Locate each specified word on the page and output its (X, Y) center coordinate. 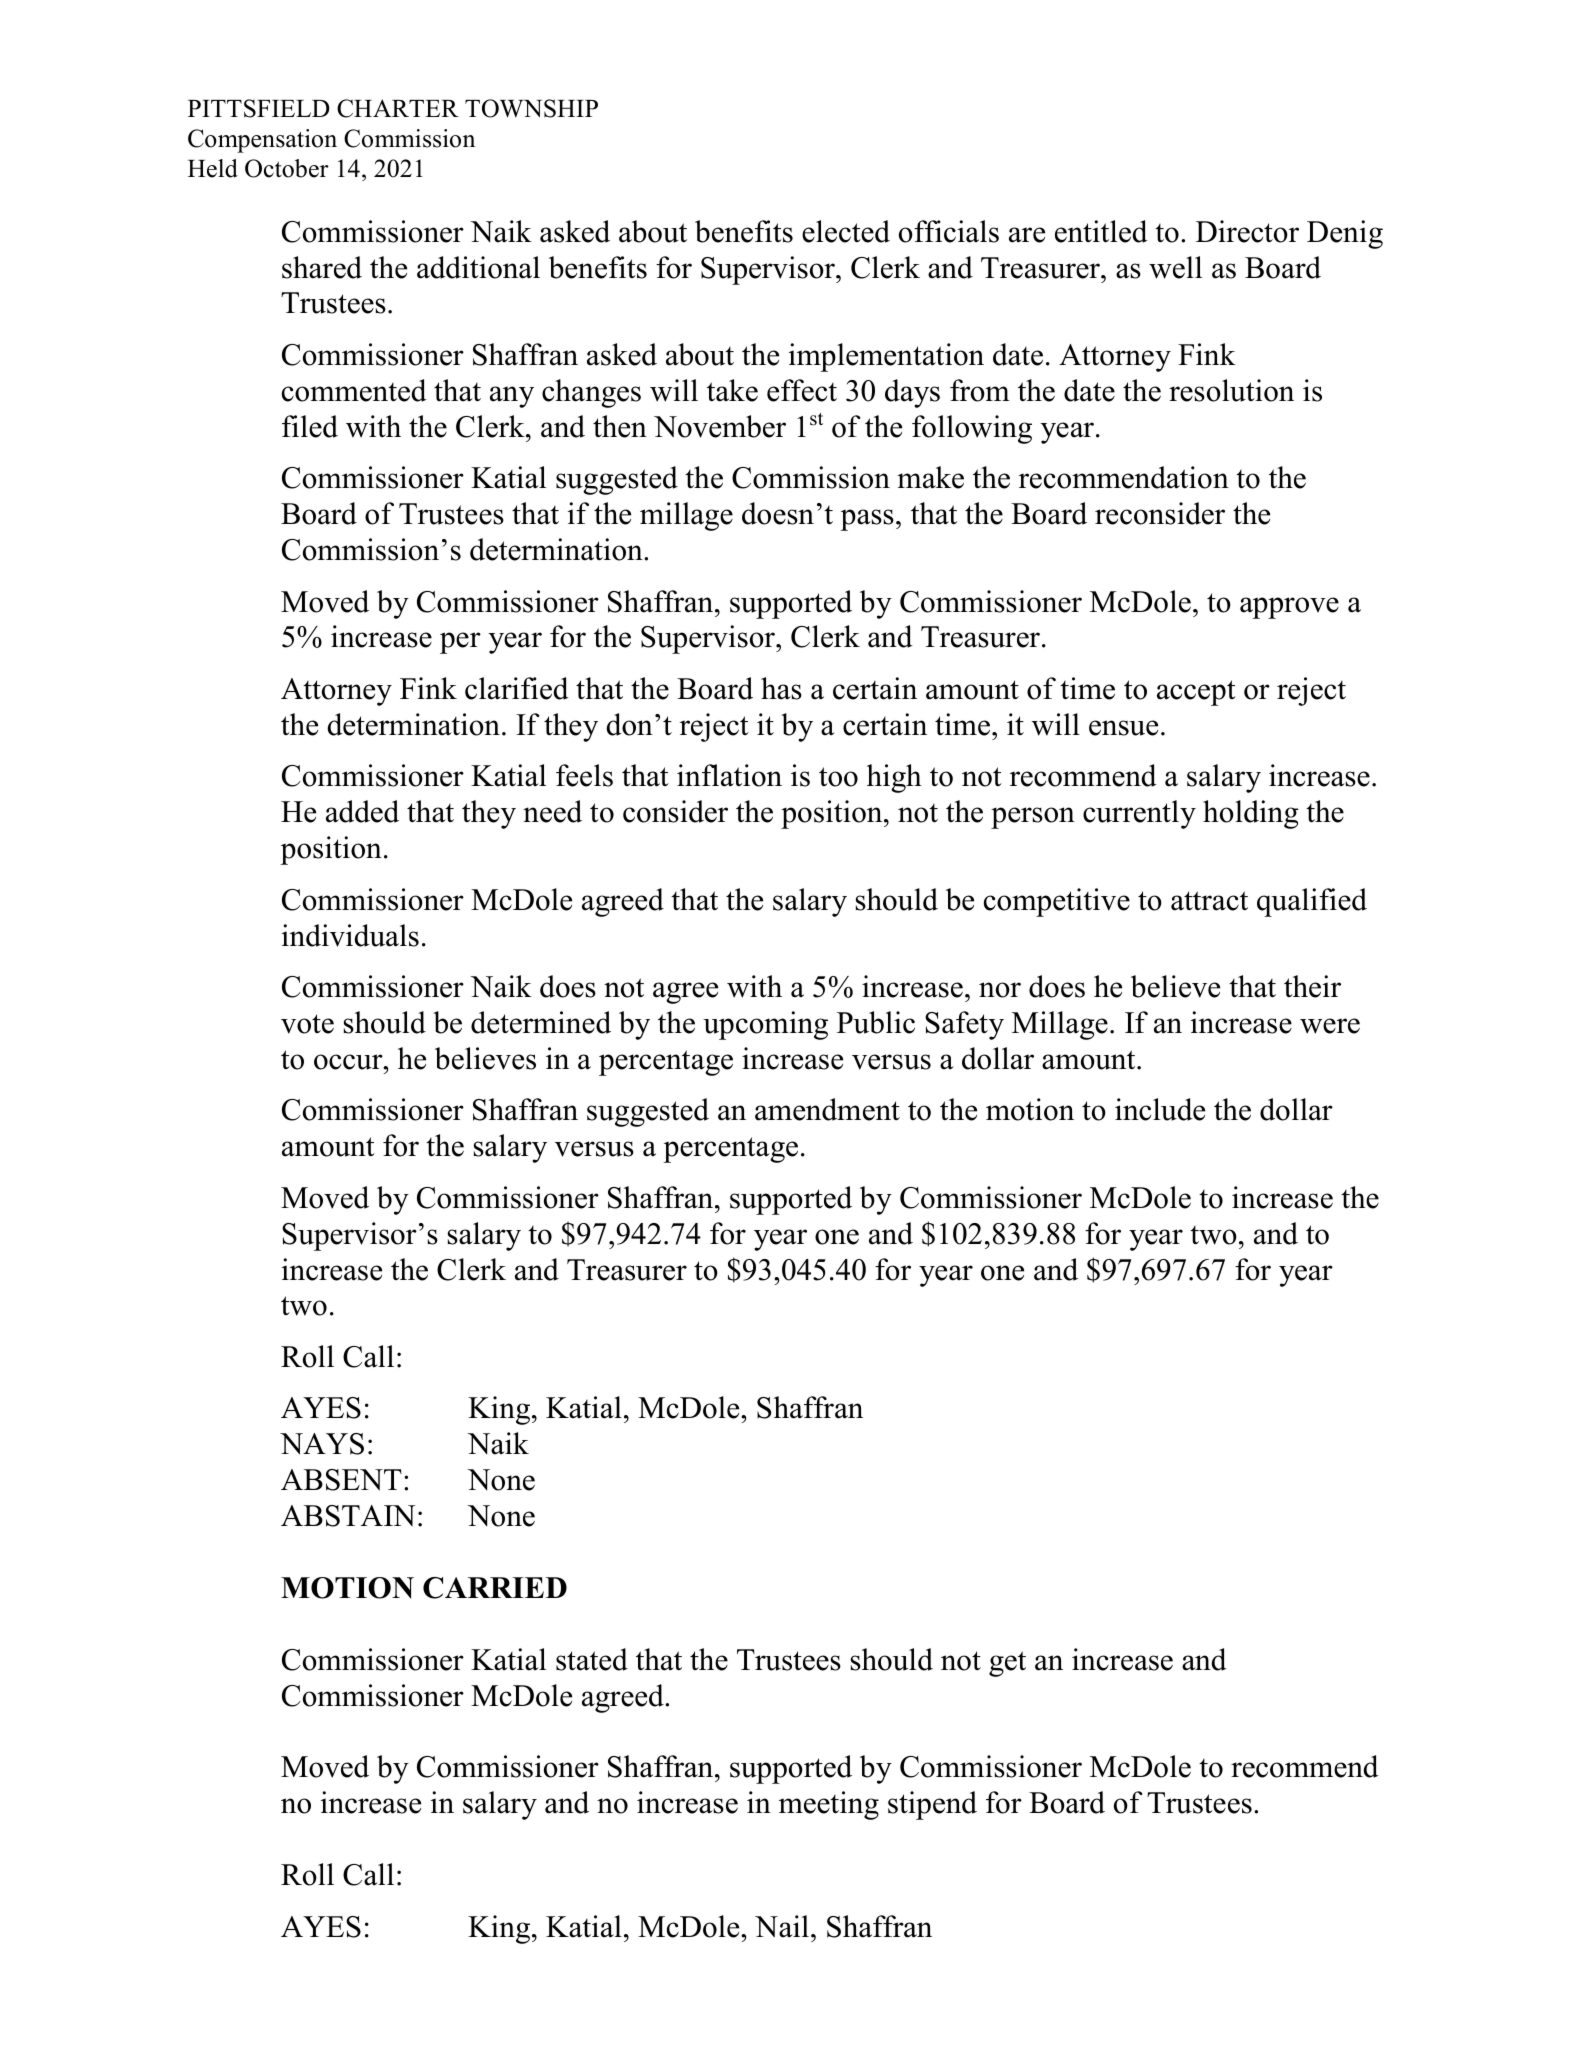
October (287, 168)
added (362, 811)
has (781, 688)
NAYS (322, 1444)
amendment (827, 1109)
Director (1247, 231)
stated (592, 1659)
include (1160, 1109)
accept (1196, 693)
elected (846, 231)
